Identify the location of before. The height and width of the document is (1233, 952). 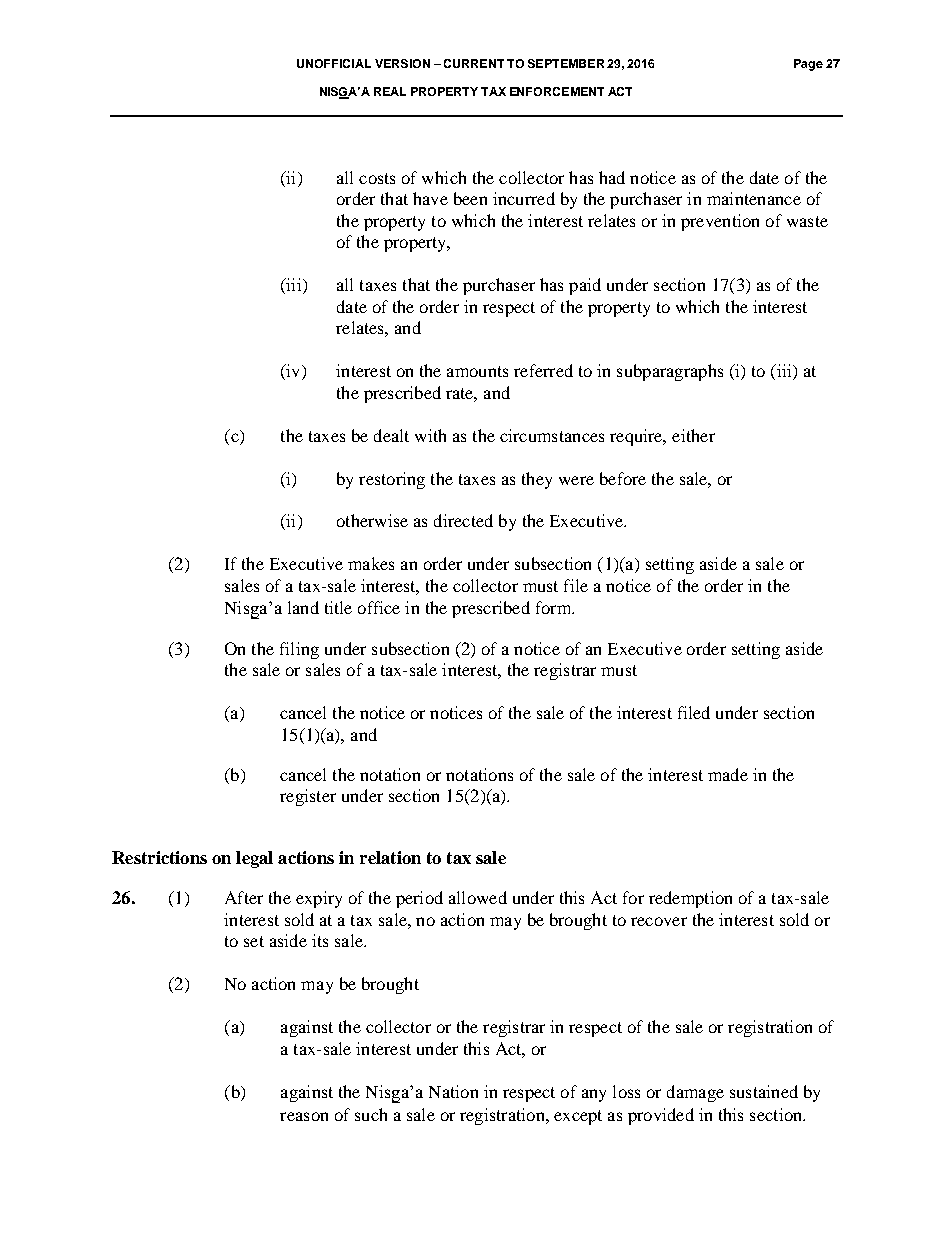
(623, 478).
